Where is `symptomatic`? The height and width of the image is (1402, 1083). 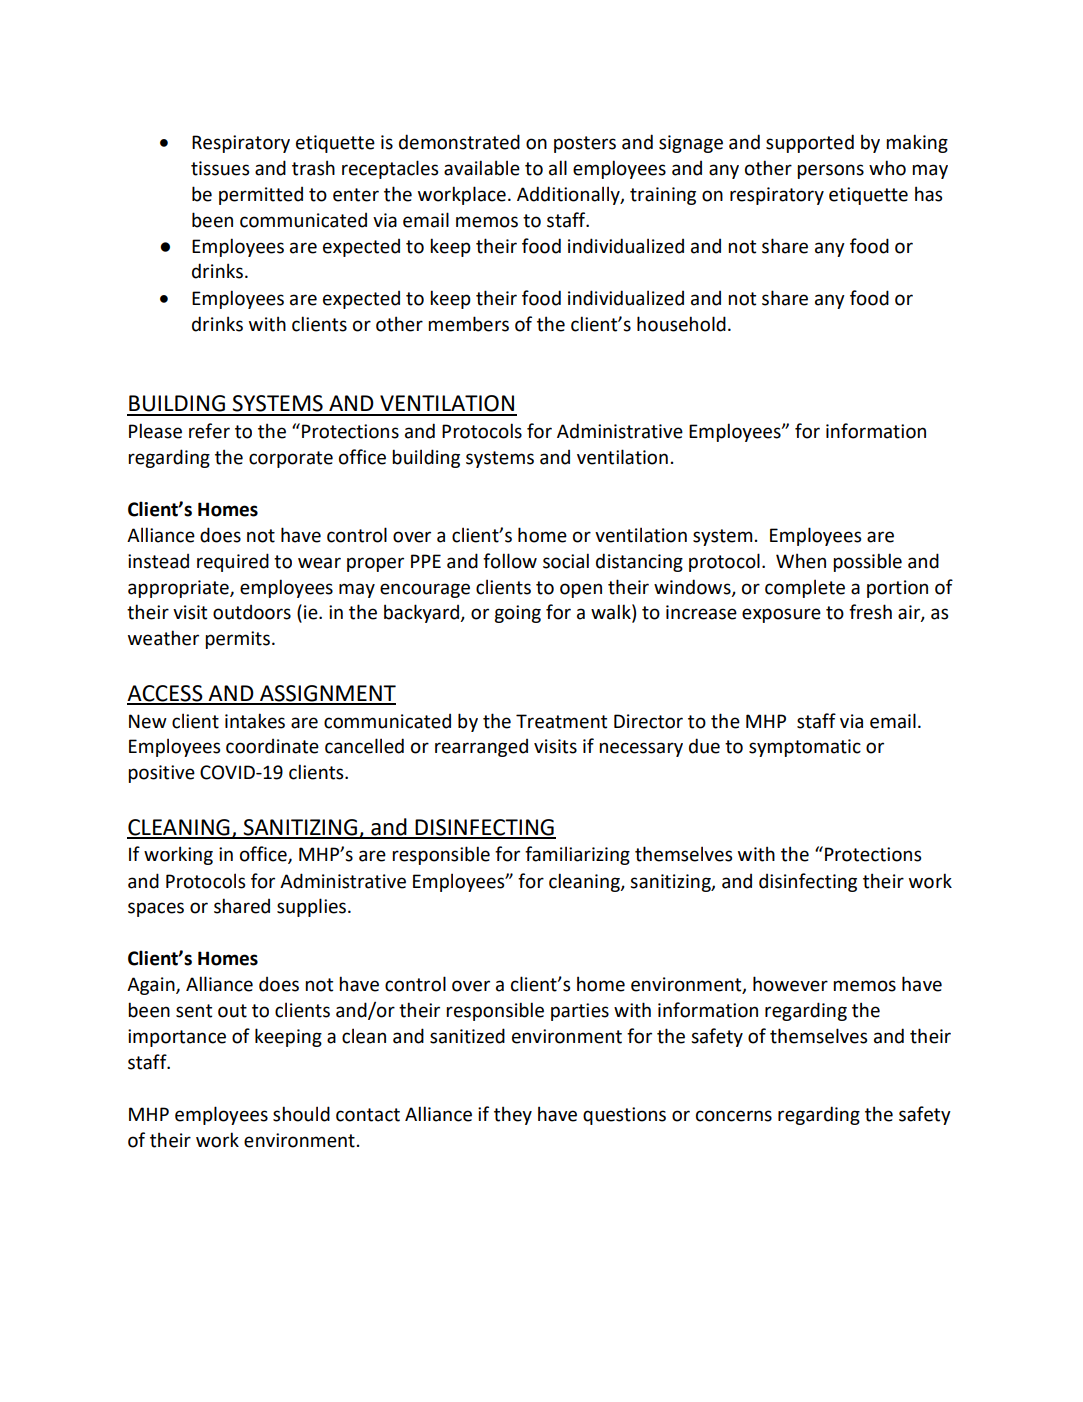 symptomatic is located at coordinates (805, 748).
